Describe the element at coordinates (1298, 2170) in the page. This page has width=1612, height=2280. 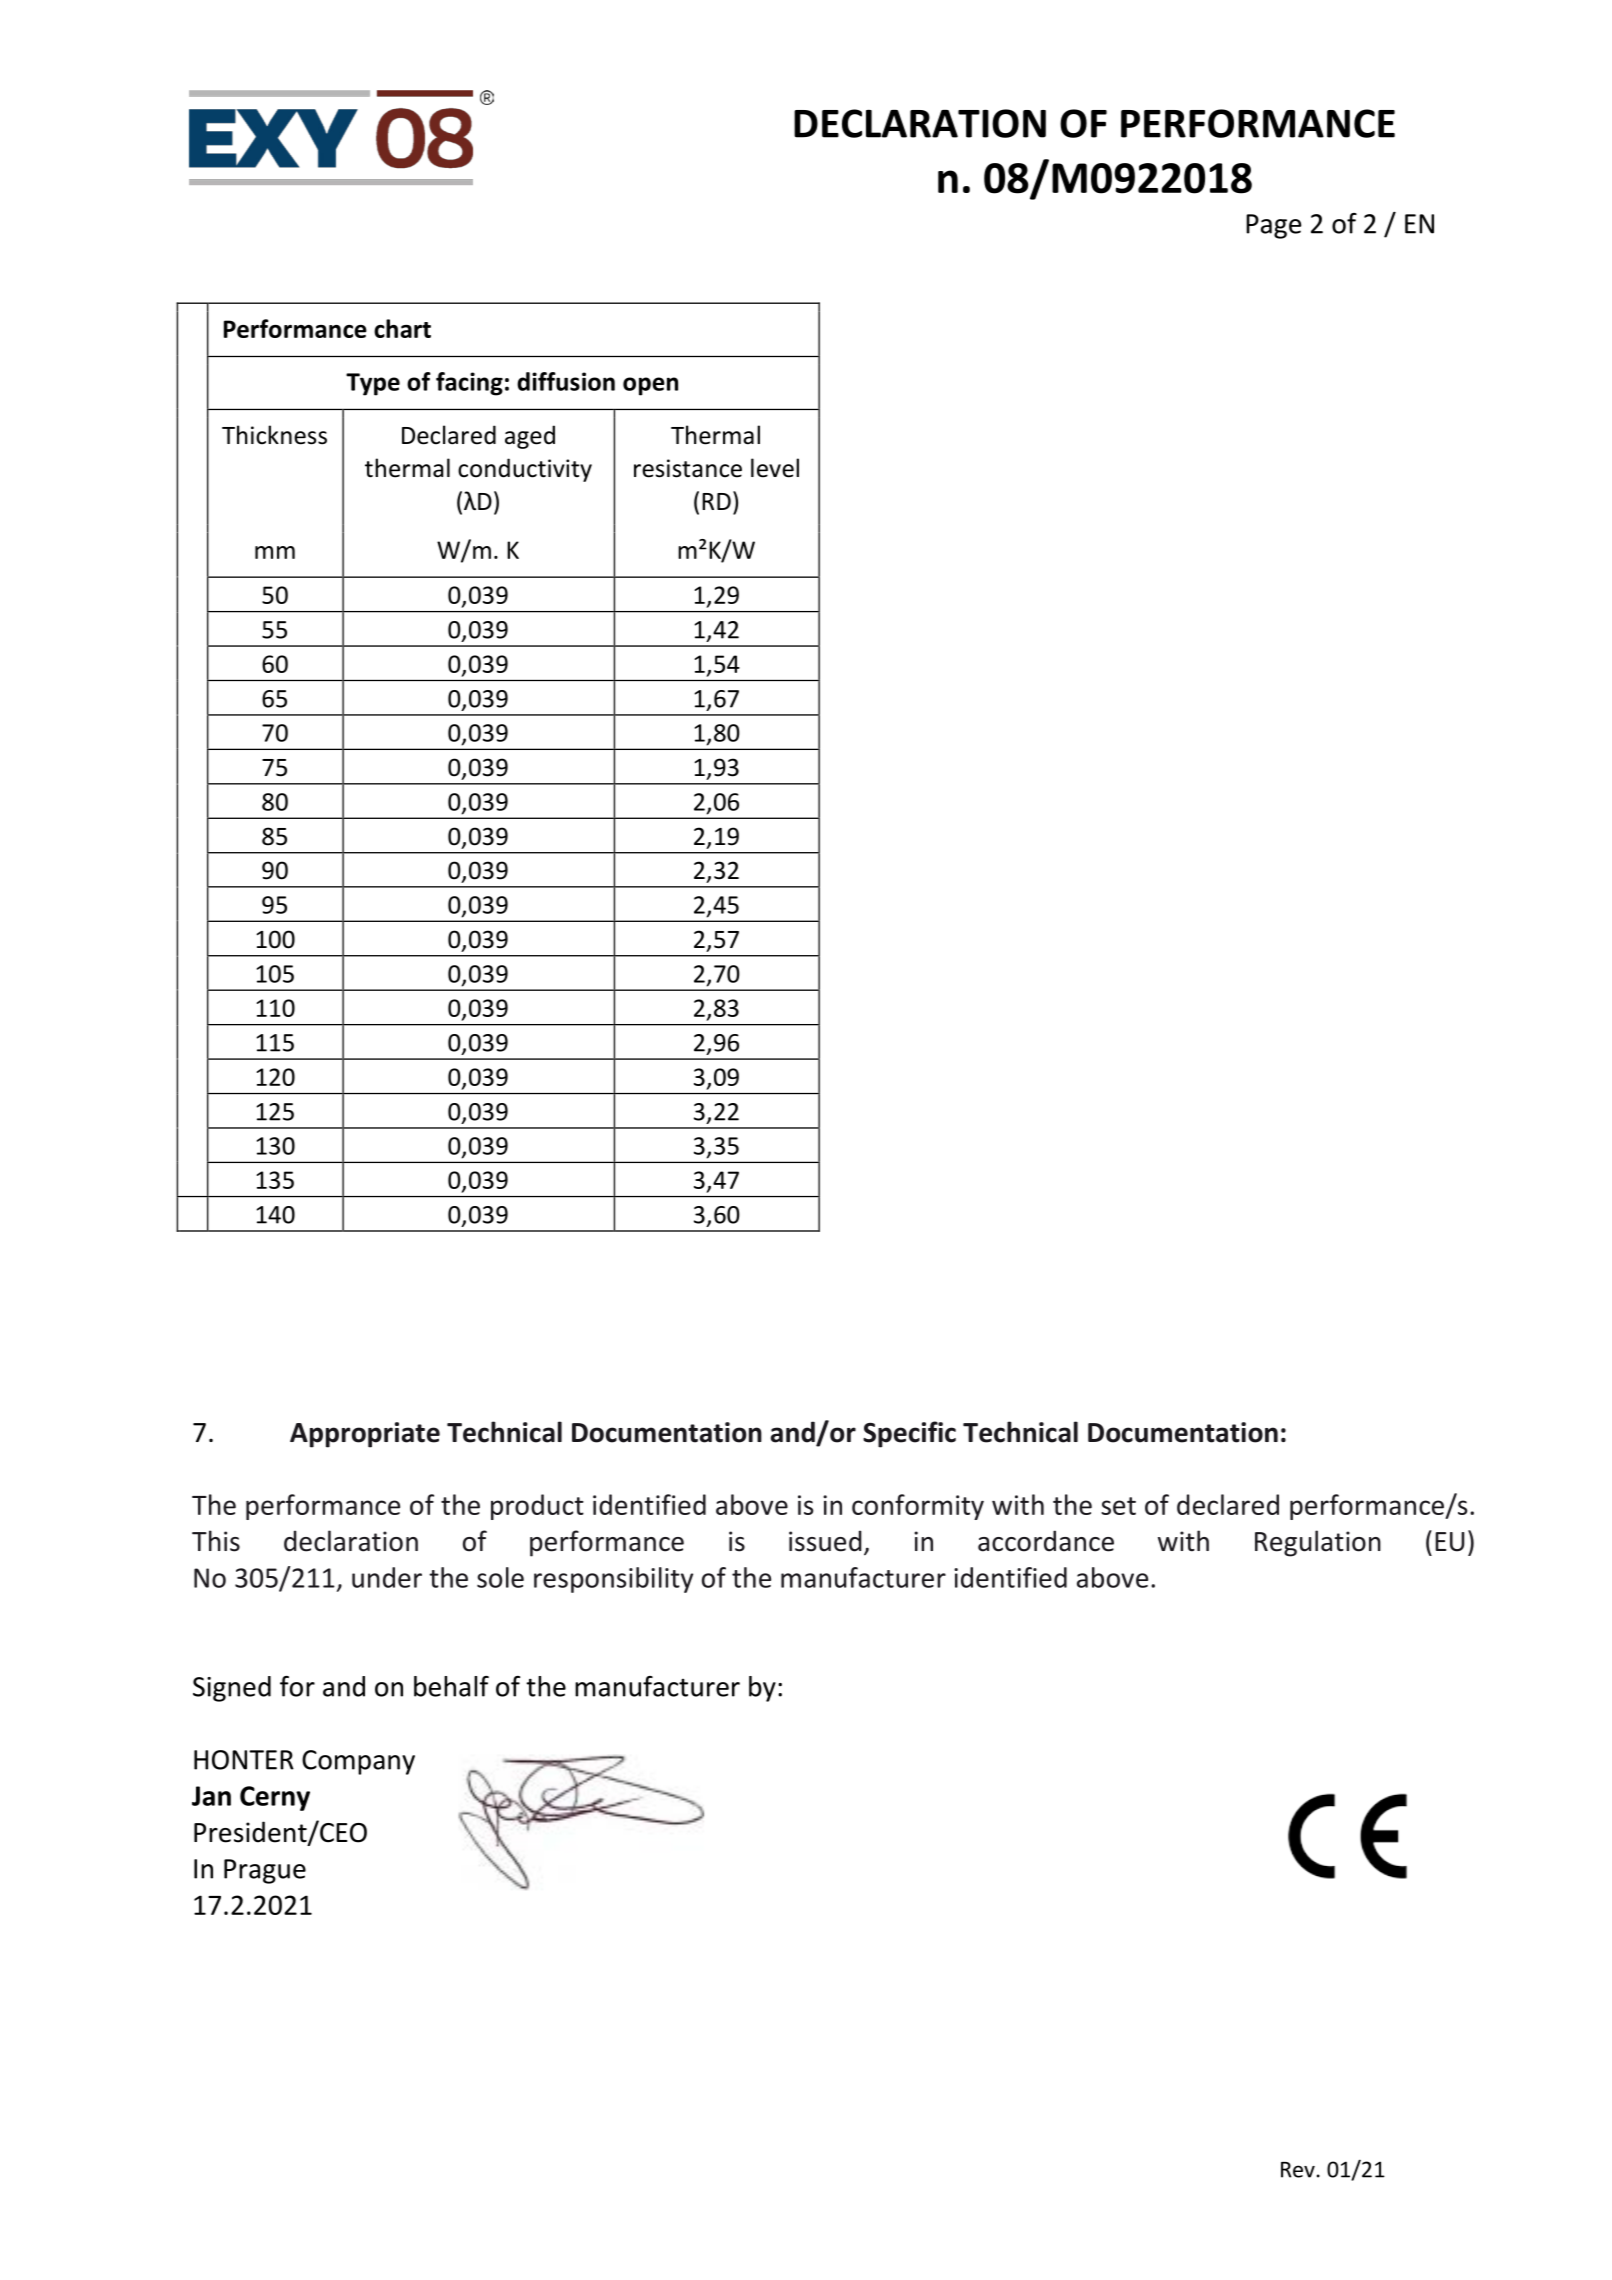
I see `Rev` at that location.
